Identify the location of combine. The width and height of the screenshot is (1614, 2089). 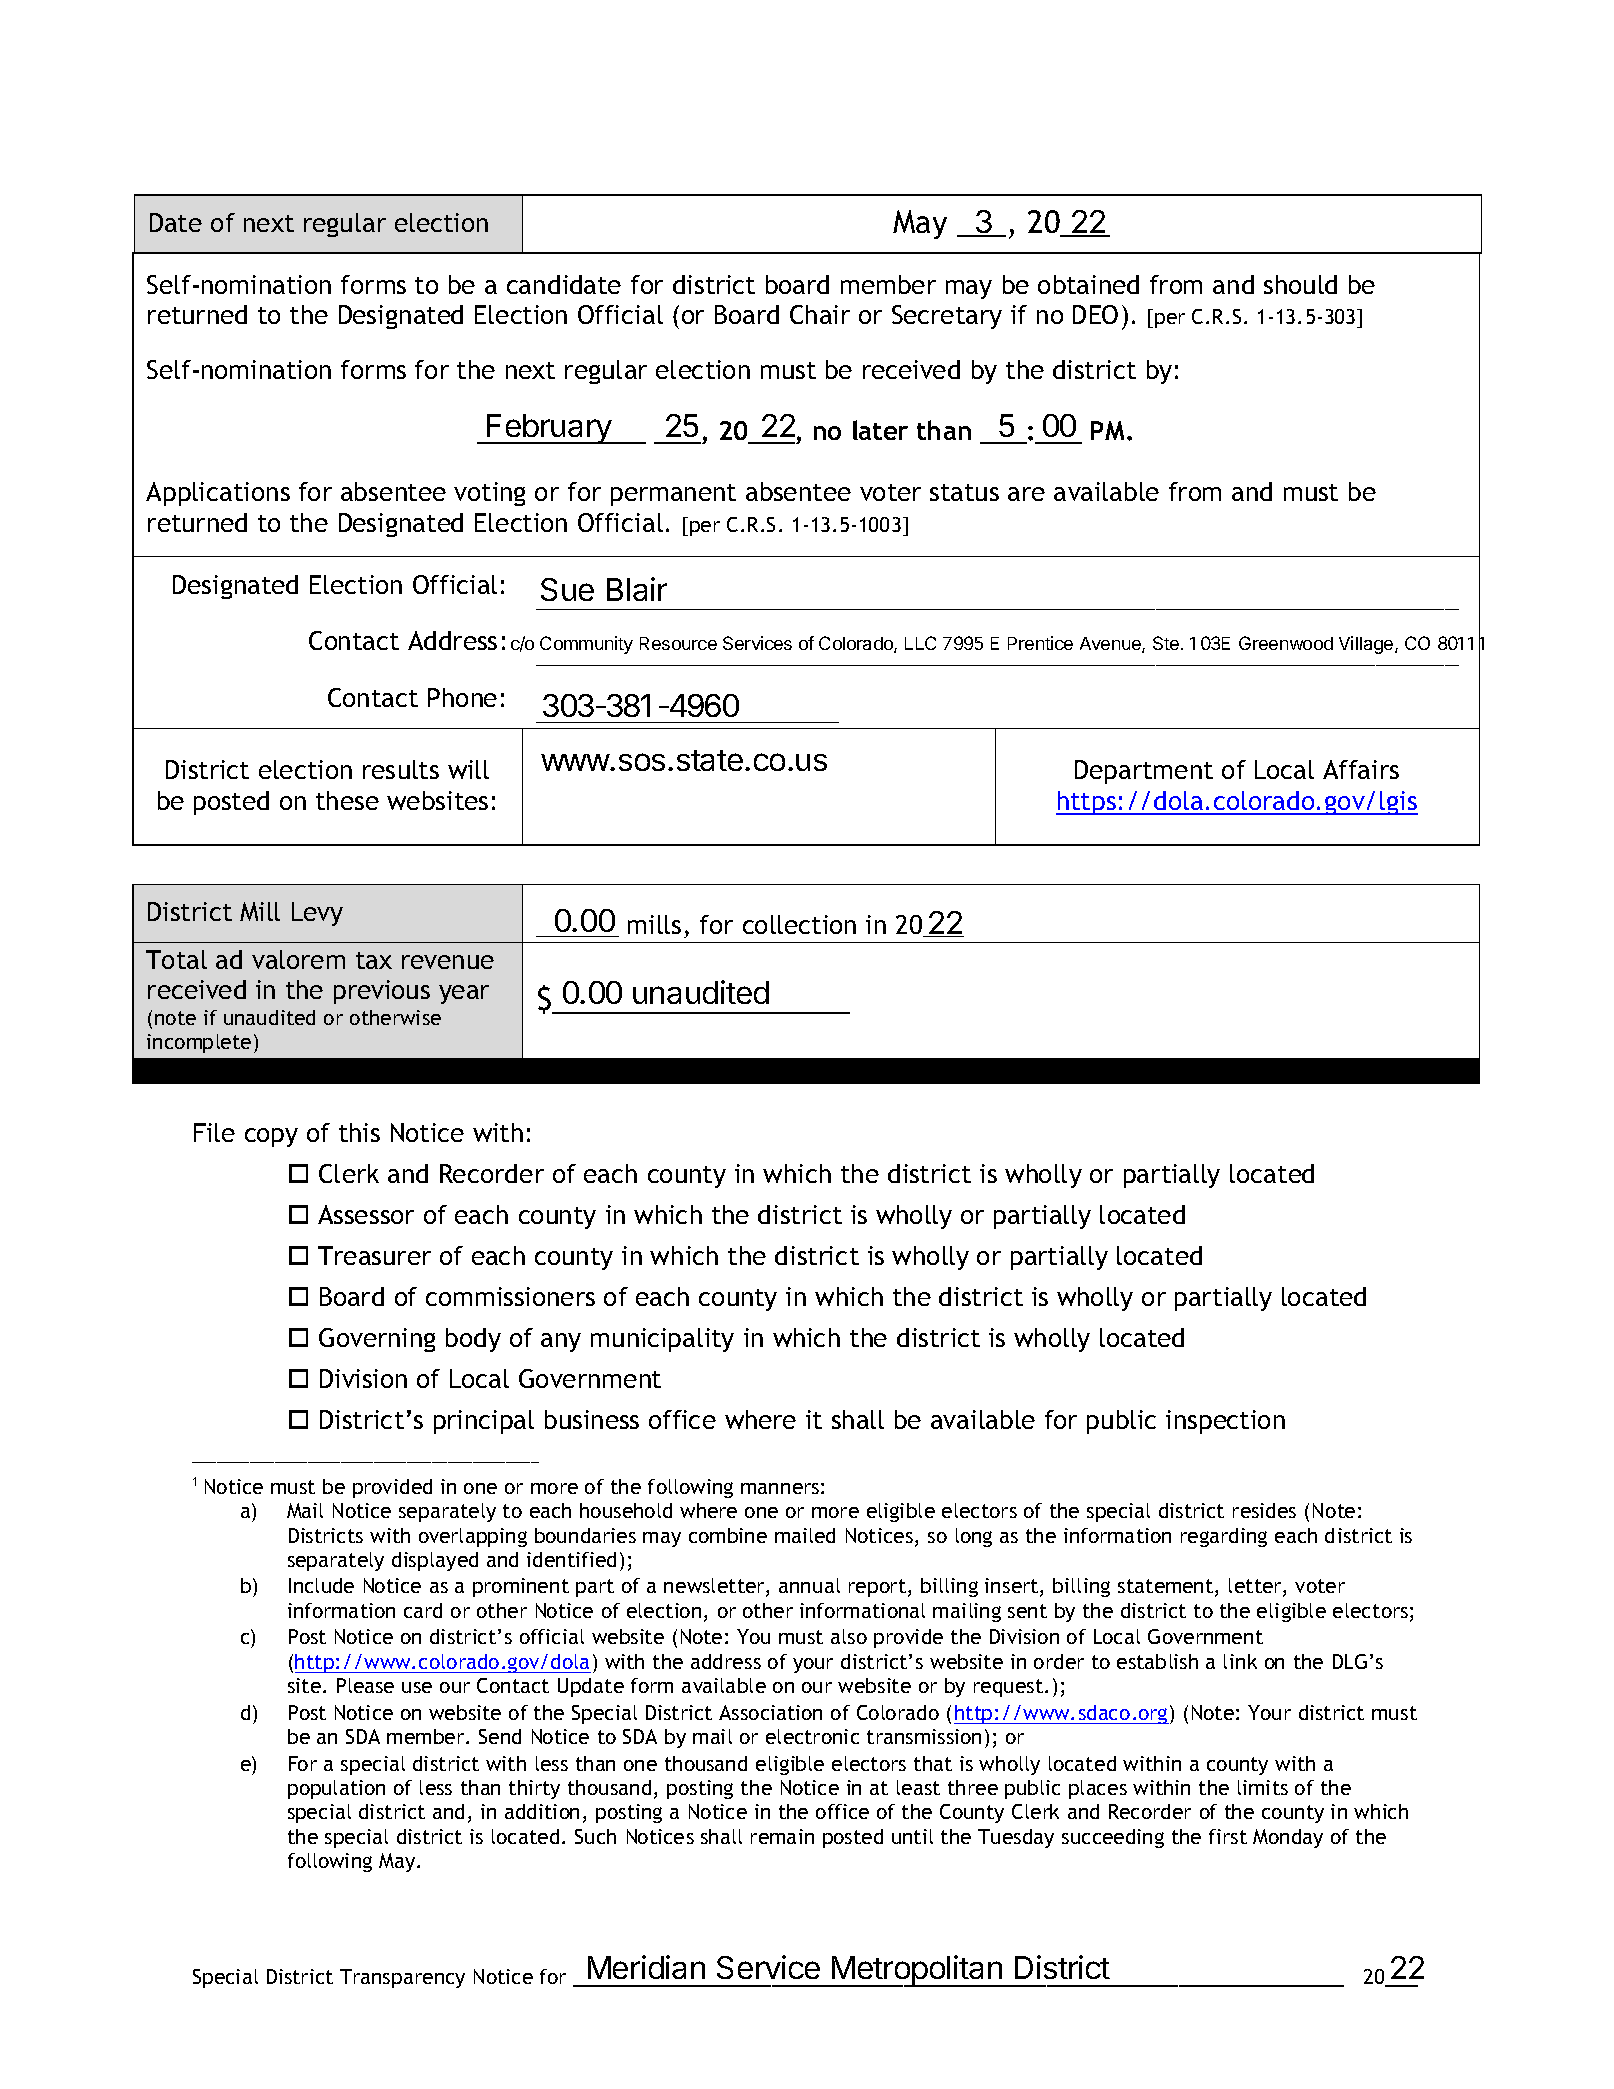
(728, 1535).
